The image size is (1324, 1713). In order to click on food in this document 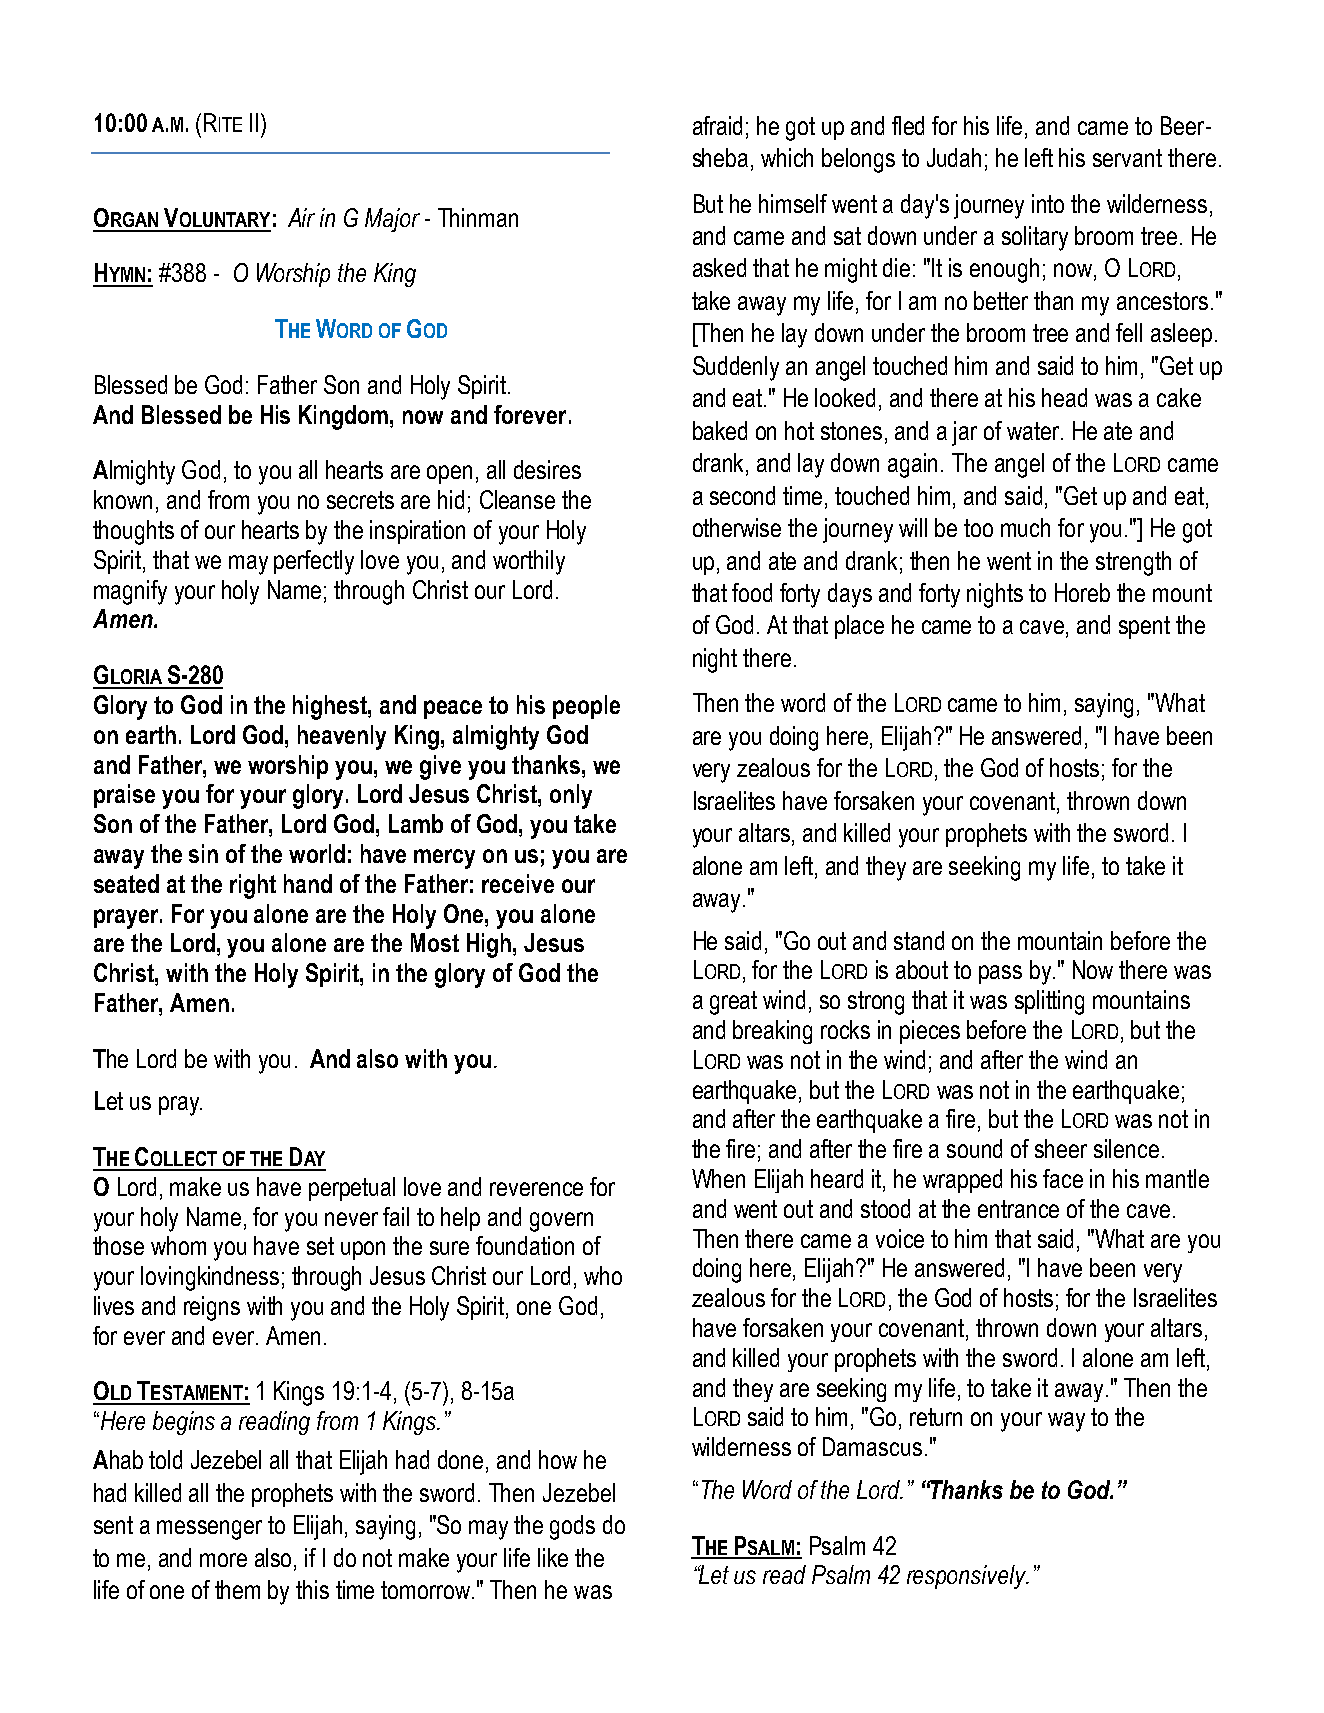, I will do `click(752, 592)`.
